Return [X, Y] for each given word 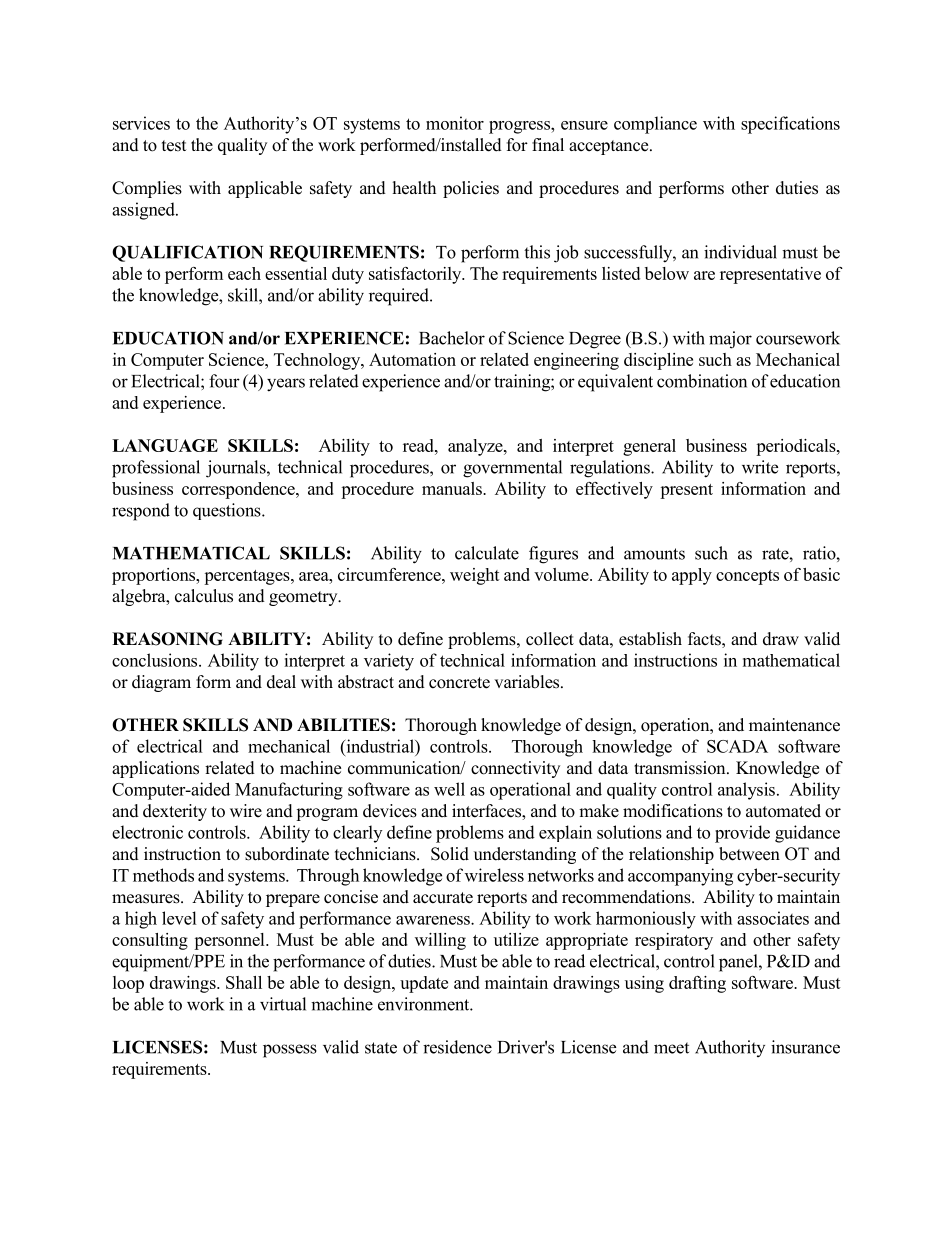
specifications [790, 125]
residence [457, 1047]
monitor [455, 123]
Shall [244, 982]
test [174, 146]
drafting [697, 984]
